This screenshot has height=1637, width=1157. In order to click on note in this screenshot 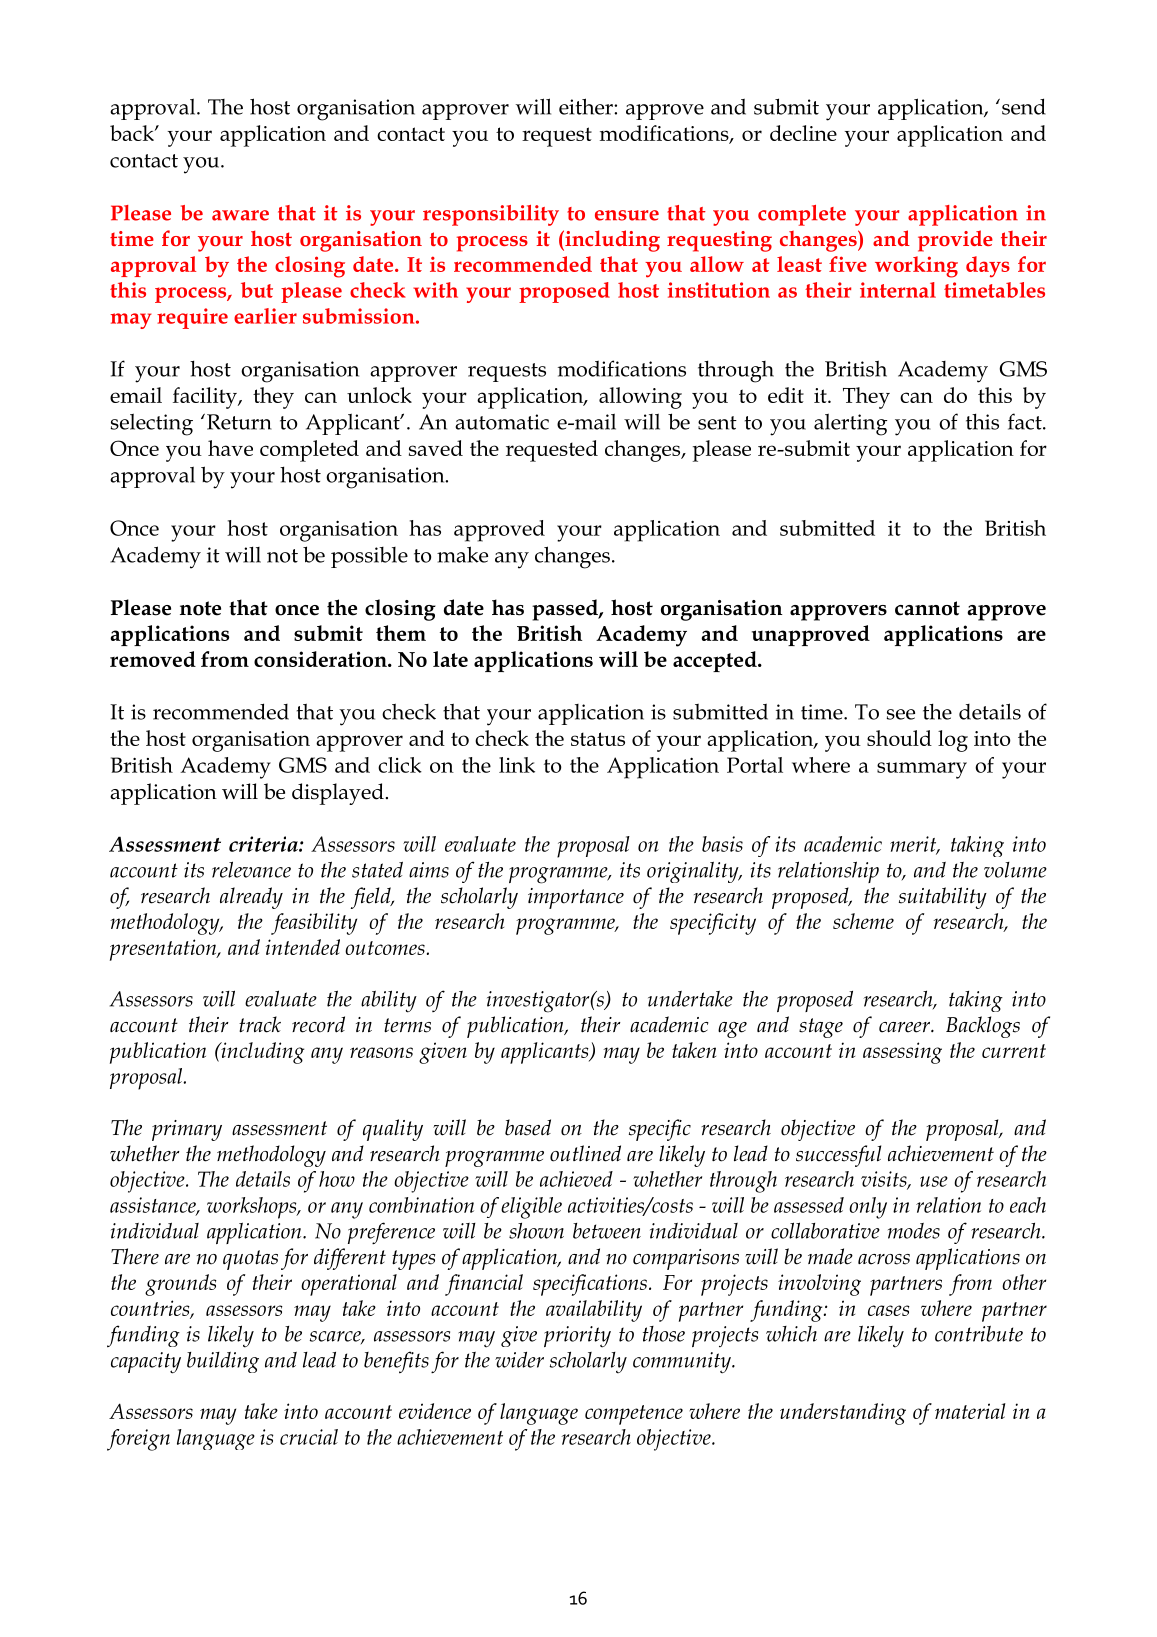, I will do `click(200, 608)`.
